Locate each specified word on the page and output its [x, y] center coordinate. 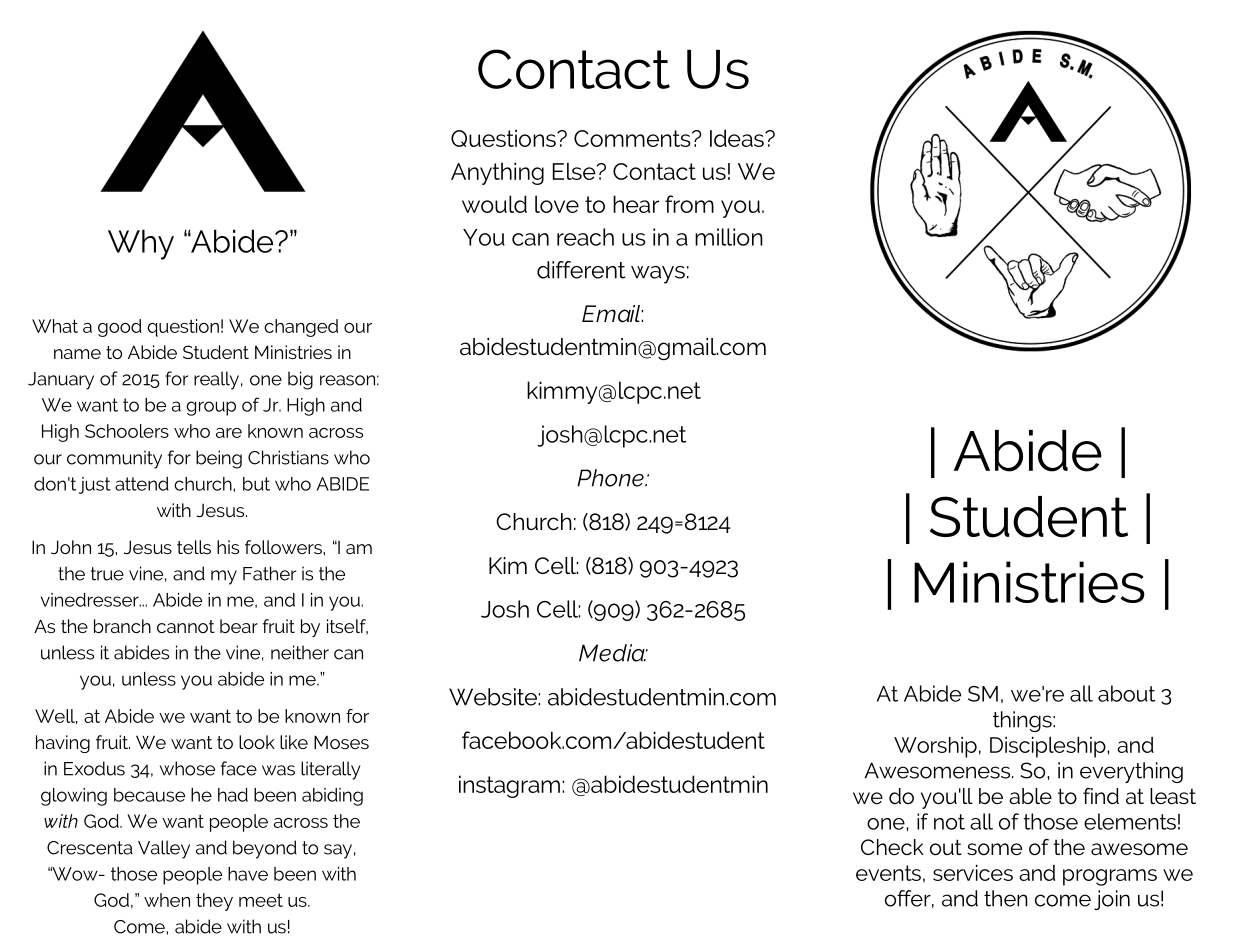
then [1006, 898]
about [1127, 693]
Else [575, 171]
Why [141, 244]
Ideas [738, 138]
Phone [611, 478]
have [248, 874]
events [888, 873]
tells [194, 547]
